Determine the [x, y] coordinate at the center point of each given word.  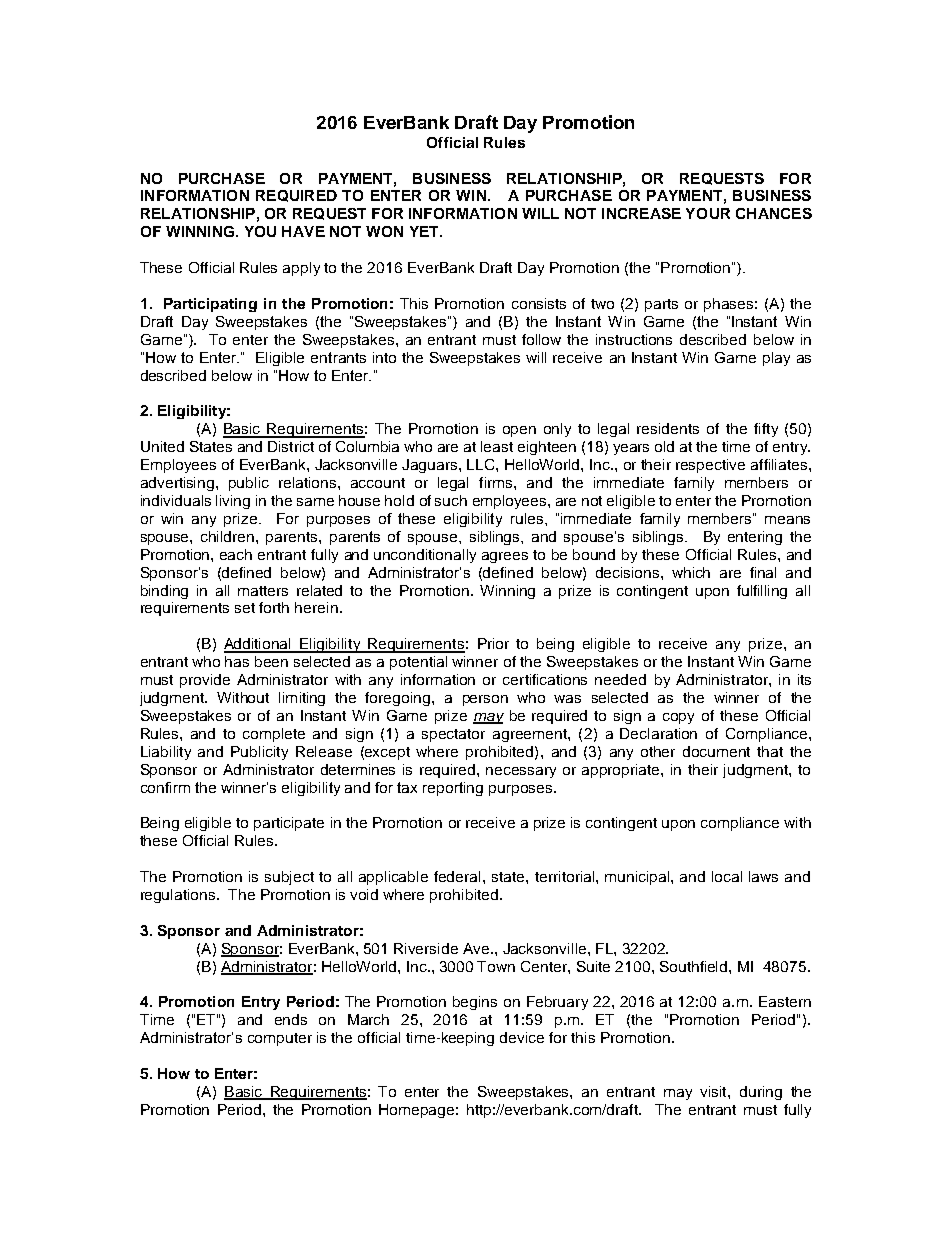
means [787, 520]
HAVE [303, 231]
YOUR [708, 213]
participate [289, 824]
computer [280, 1039]
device [522, 1037]
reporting [453, 789]
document [716, 751]
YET [425, 231]
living [233, 502]
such [451, 500]
